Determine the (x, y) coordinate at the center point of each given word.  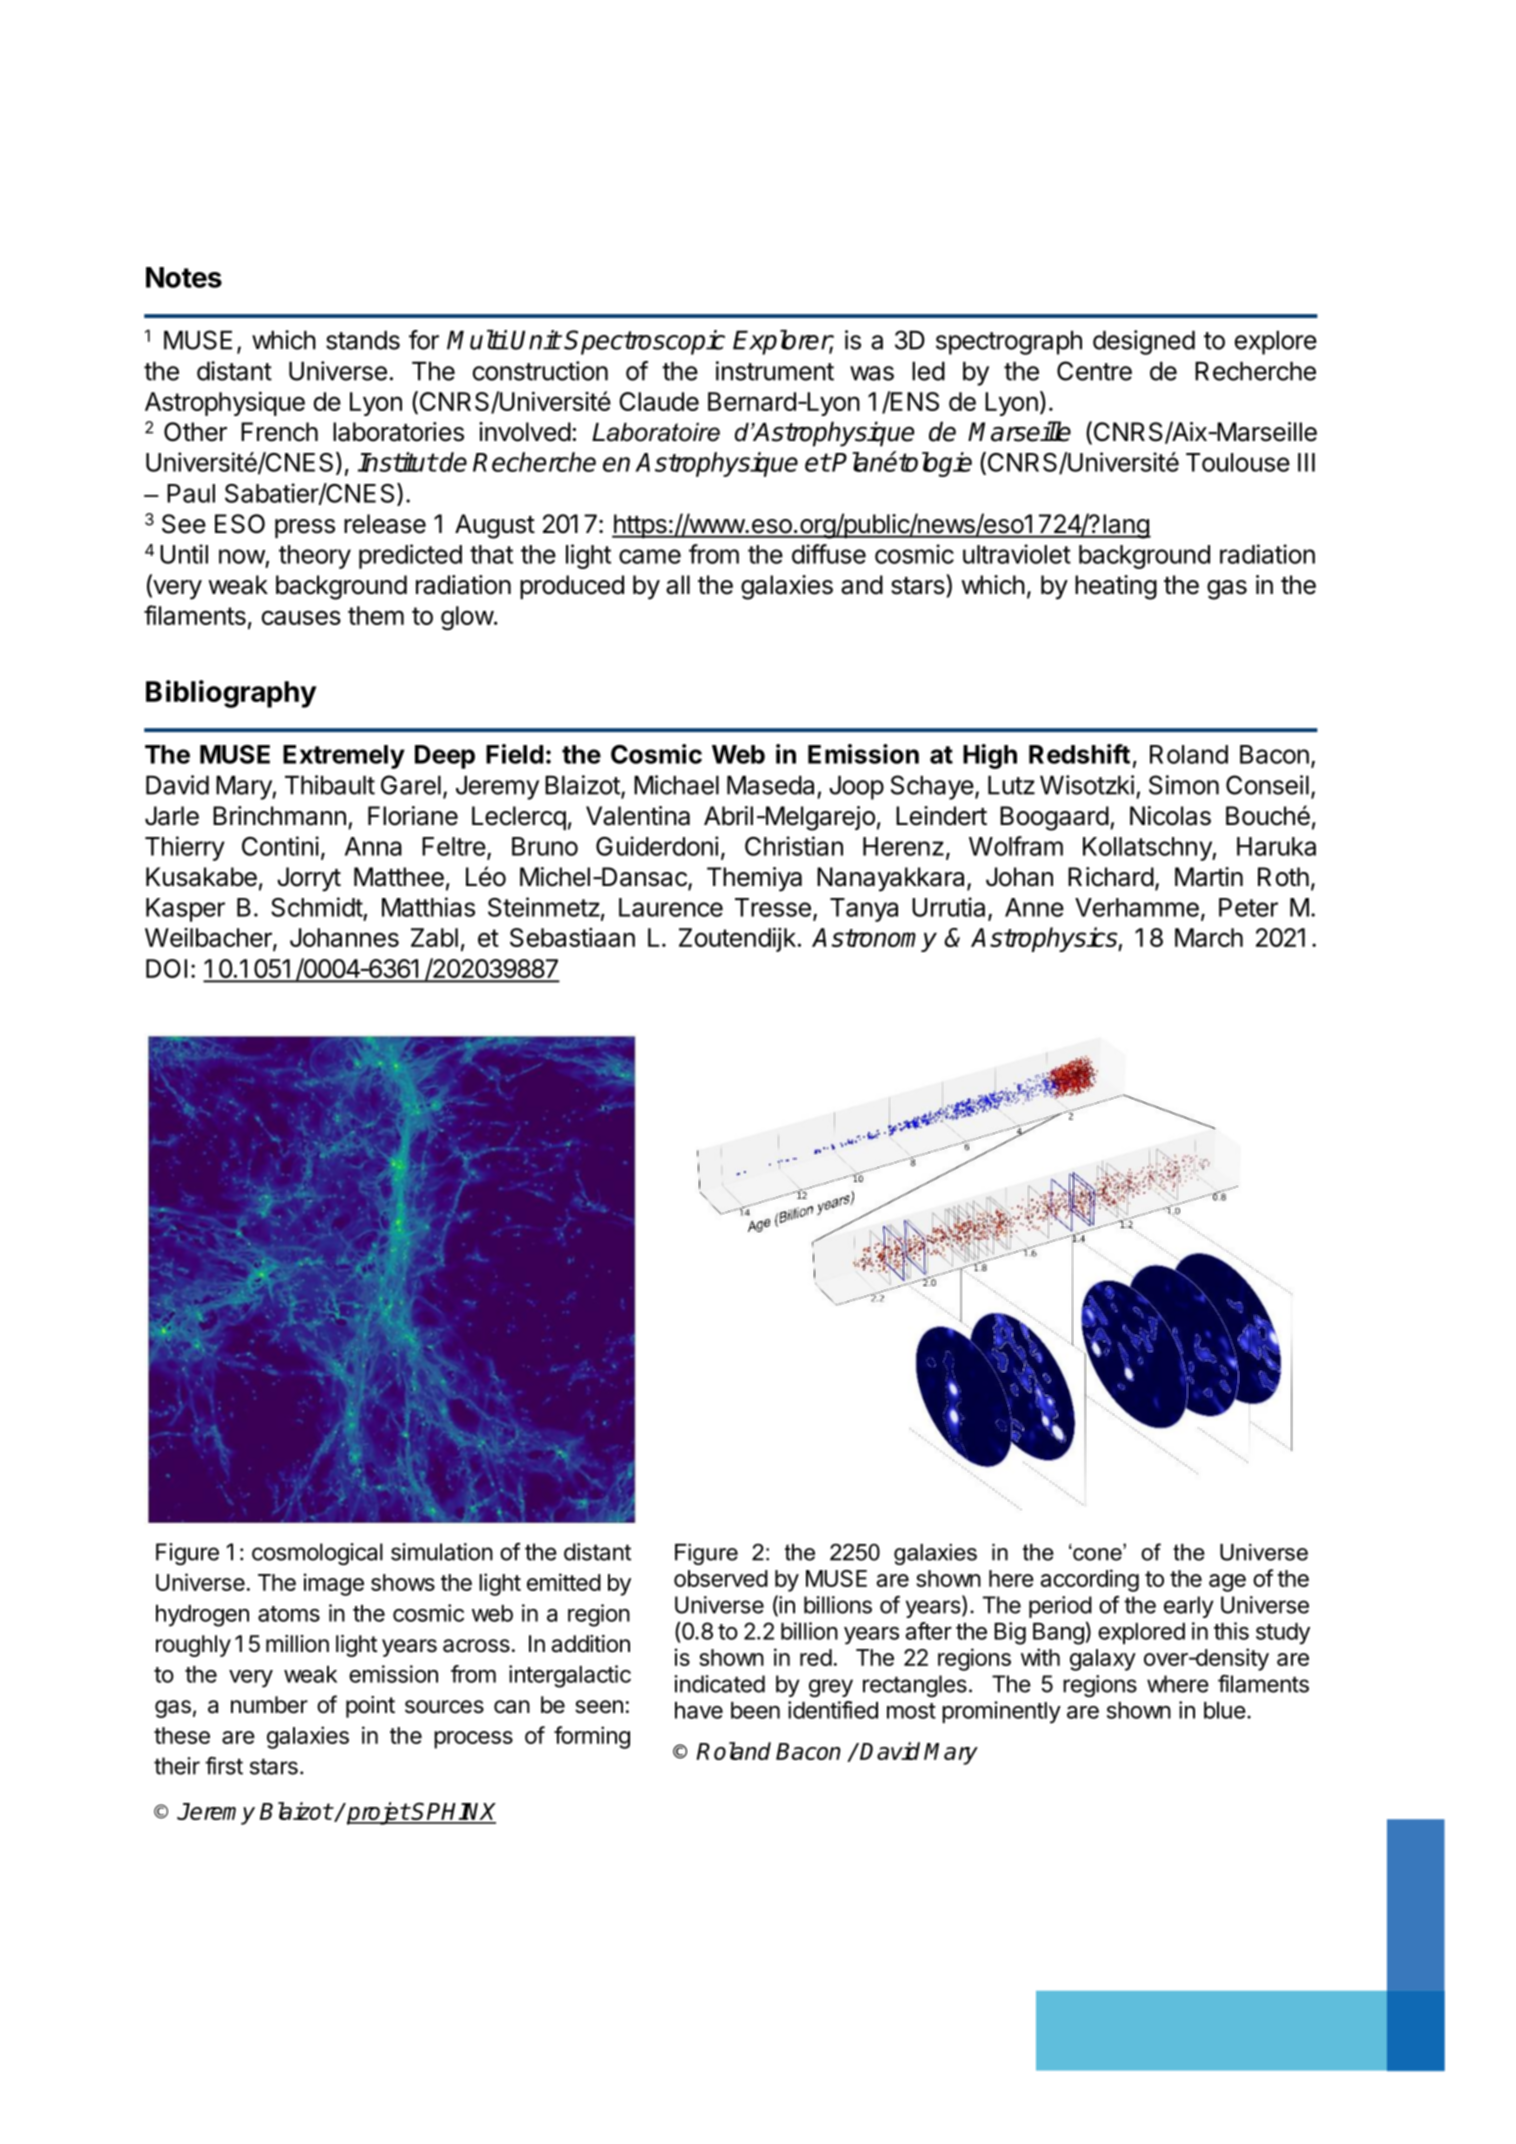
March (1209, 937)
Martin (1209, 877)
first (224, 1766)
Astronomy (874, 940)
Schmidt (317, 908)
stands (363, 340)
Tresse (773, 907)
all (678, 585)
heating (1116, 587)
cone (1097, 1553)
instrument (775, 371)
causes (301, 617)
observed (721, 1578)
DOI (166, 968)
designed (1144, 342)
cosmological (317, 1554)
